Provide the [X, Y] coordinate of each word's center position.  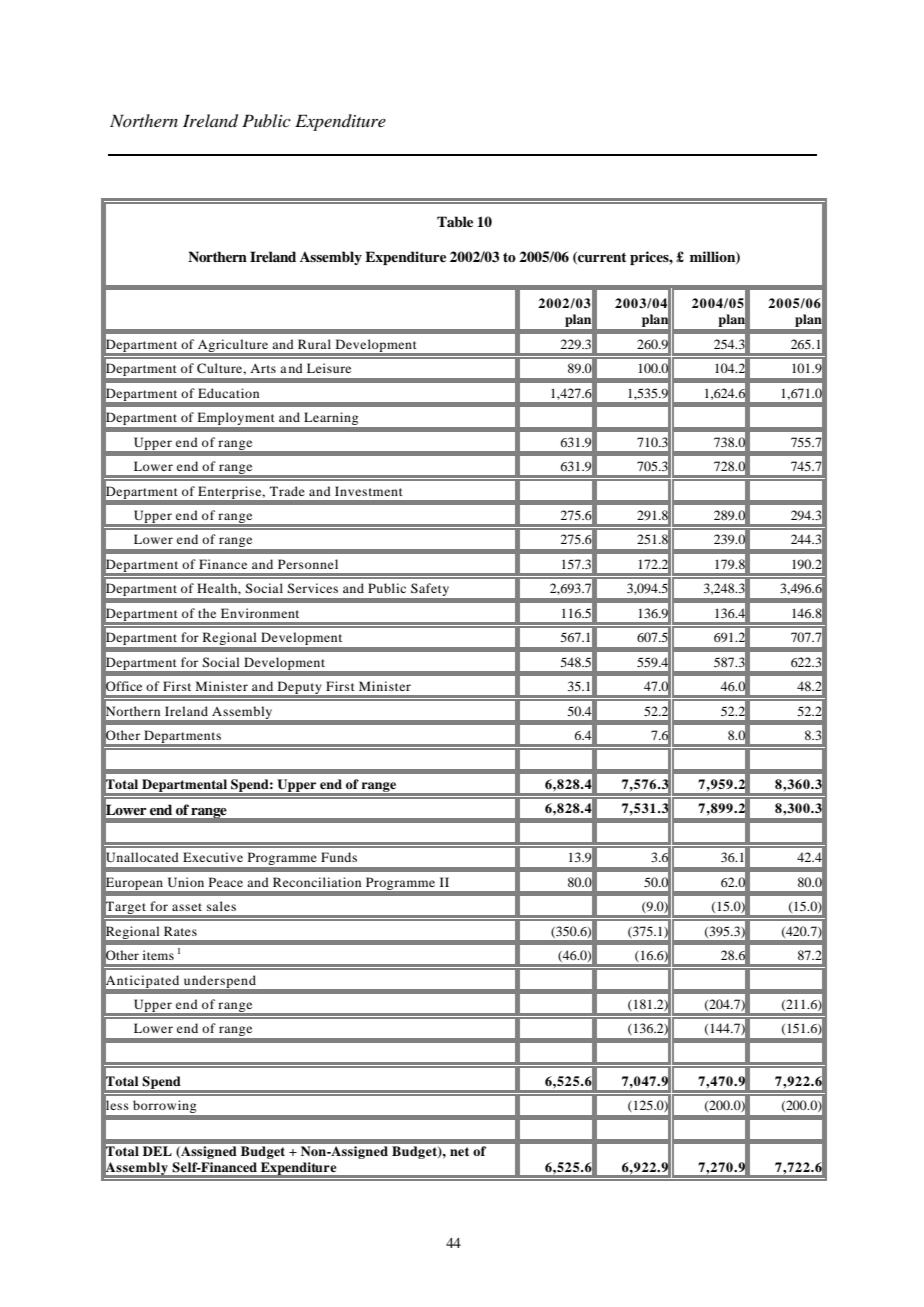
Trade [287, 491]
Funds [339, 857]
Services [312, 588]
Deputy [299, 689]
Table [455, 221]
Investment [369, 491]
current [601, 258]
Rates [180, 931]
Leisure [329, 368]
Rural [314, 344]
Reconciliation [317, 882]
